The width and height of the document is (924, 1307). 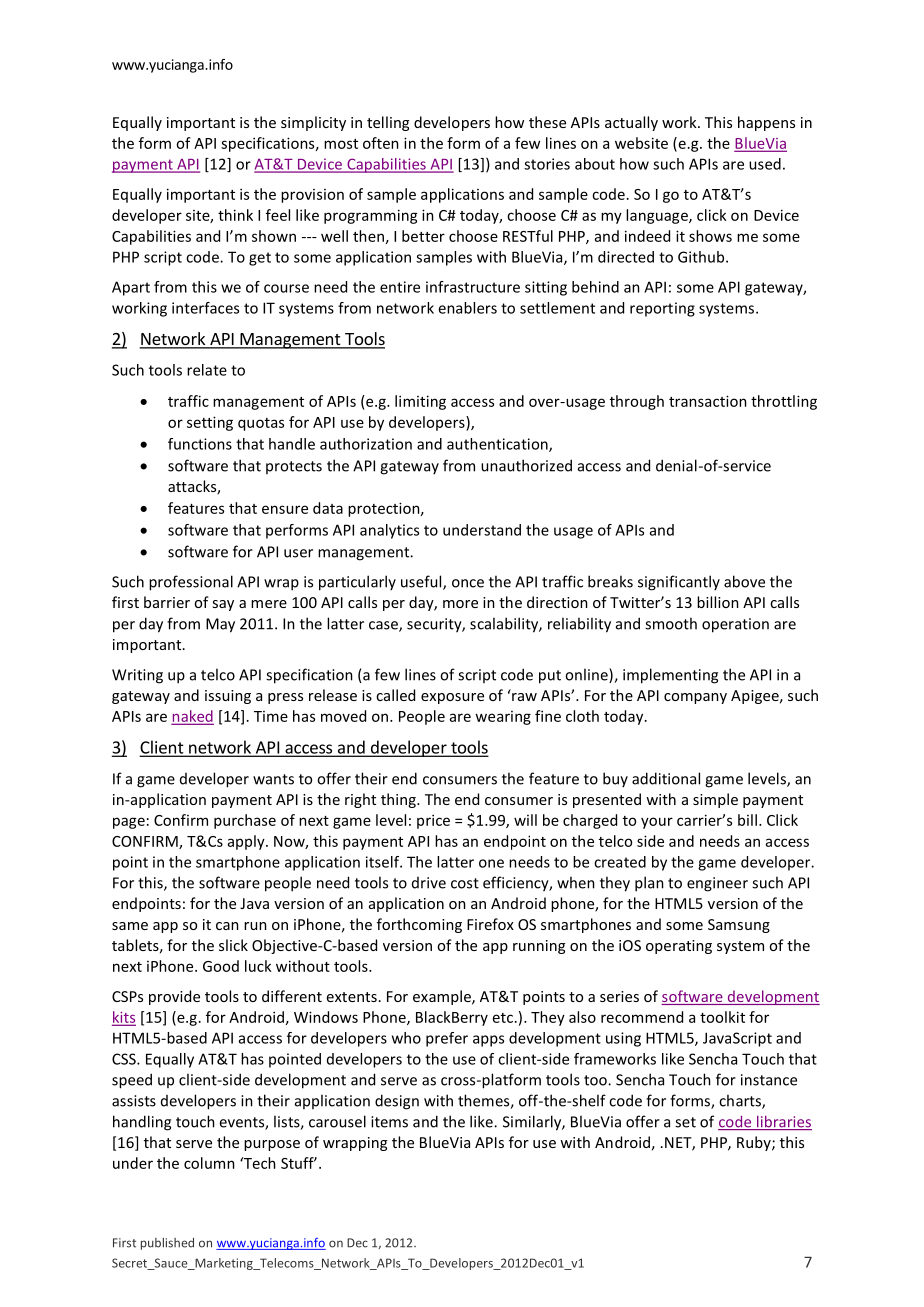 What do you see at coordinates (235, 215) in the document?
I see `think` at bounding box center [235, 215].
